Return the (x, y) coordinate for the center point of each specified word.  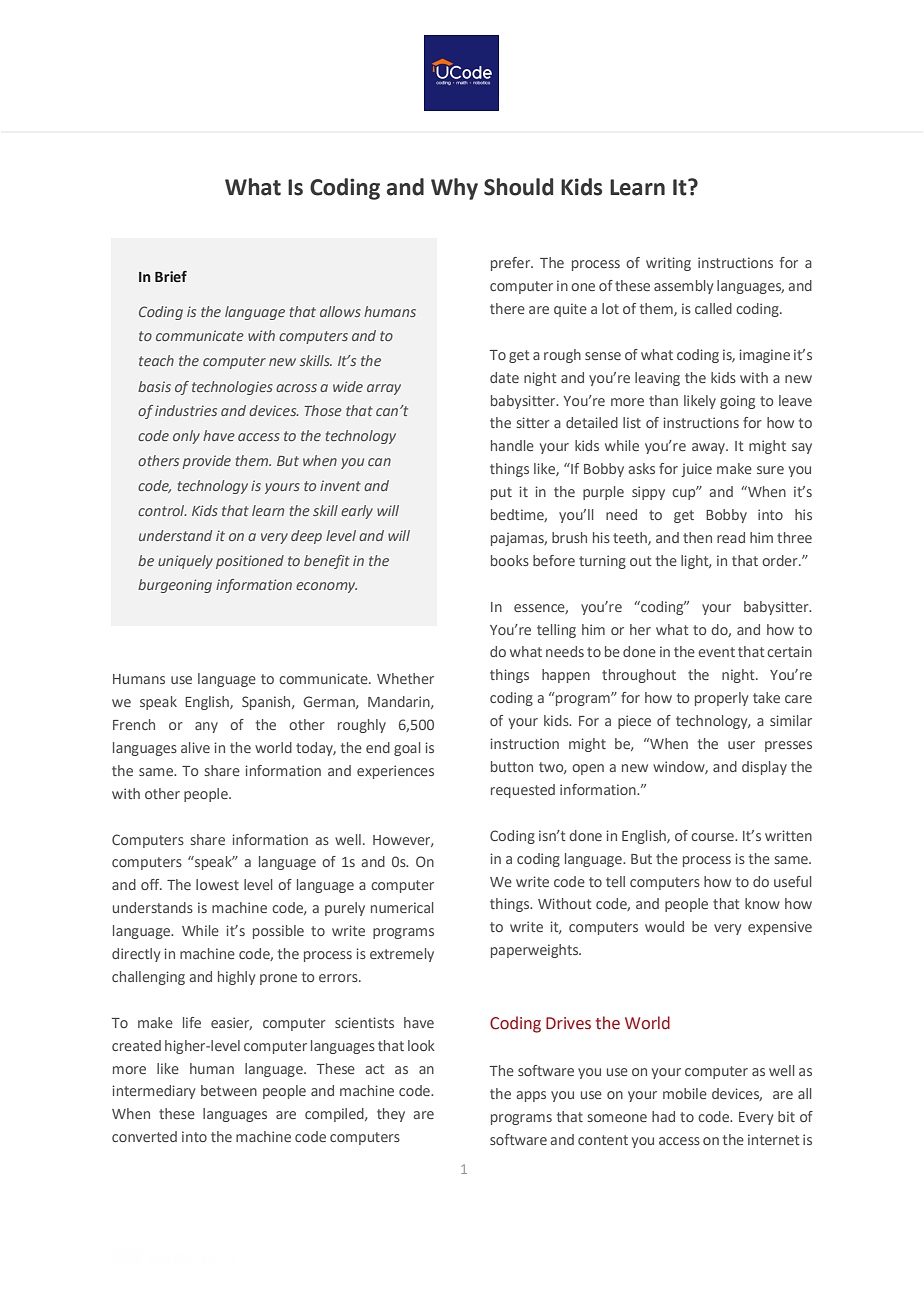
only (186, 437)
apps (531, 1096)
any (206, 727)
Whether (405, 678)
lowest (217, 884)
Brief (171, 277)
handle (512, 445)
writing (668, 264)
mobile (685, 1093)
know (762, 903)
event (716, 652)
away (709, 448)
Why (454, 189)
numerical (402, 907)
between (229, 1090)
